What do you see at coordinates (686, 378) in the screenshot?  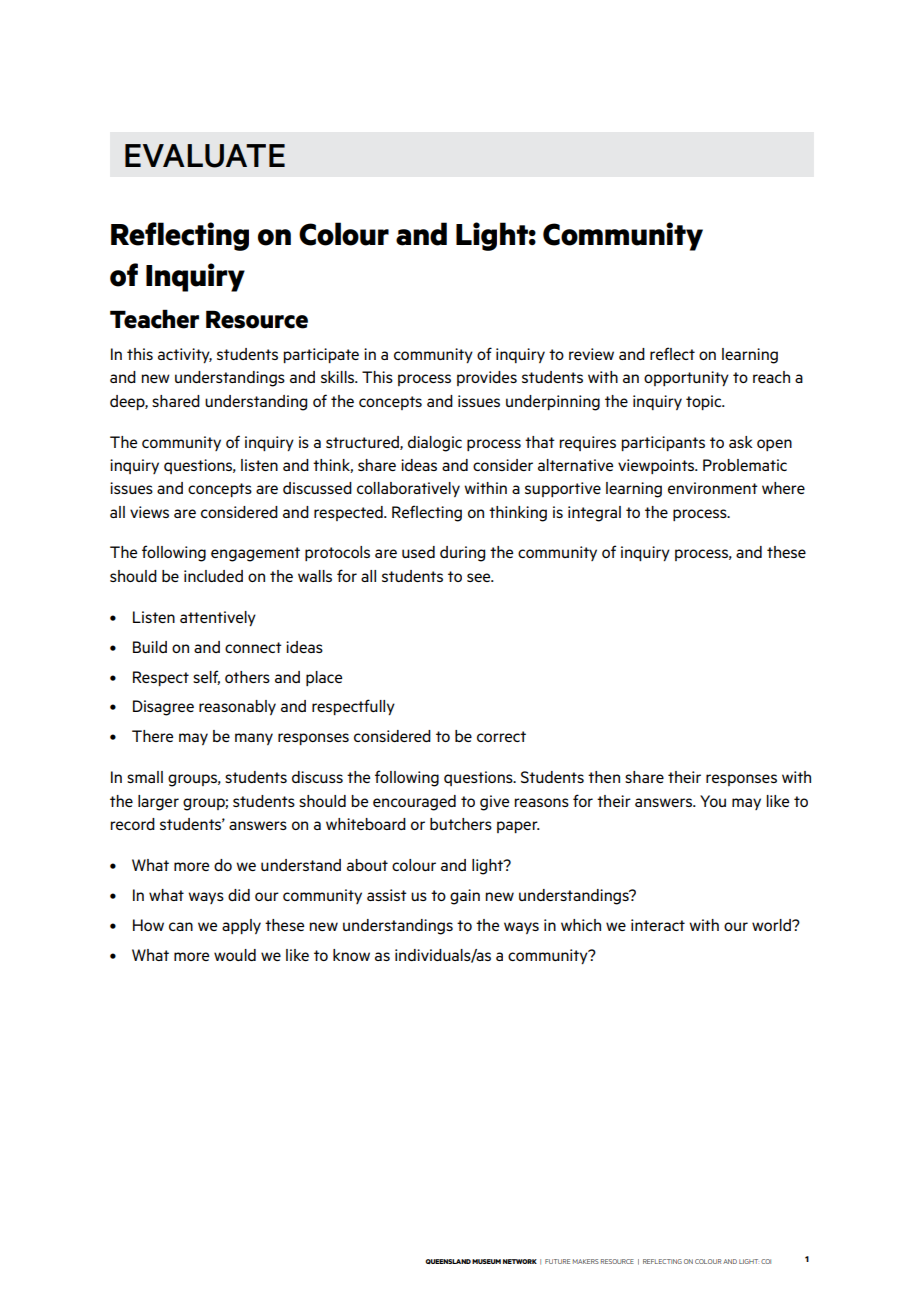 I see `opportunity` at bounding box center [686, 378].
